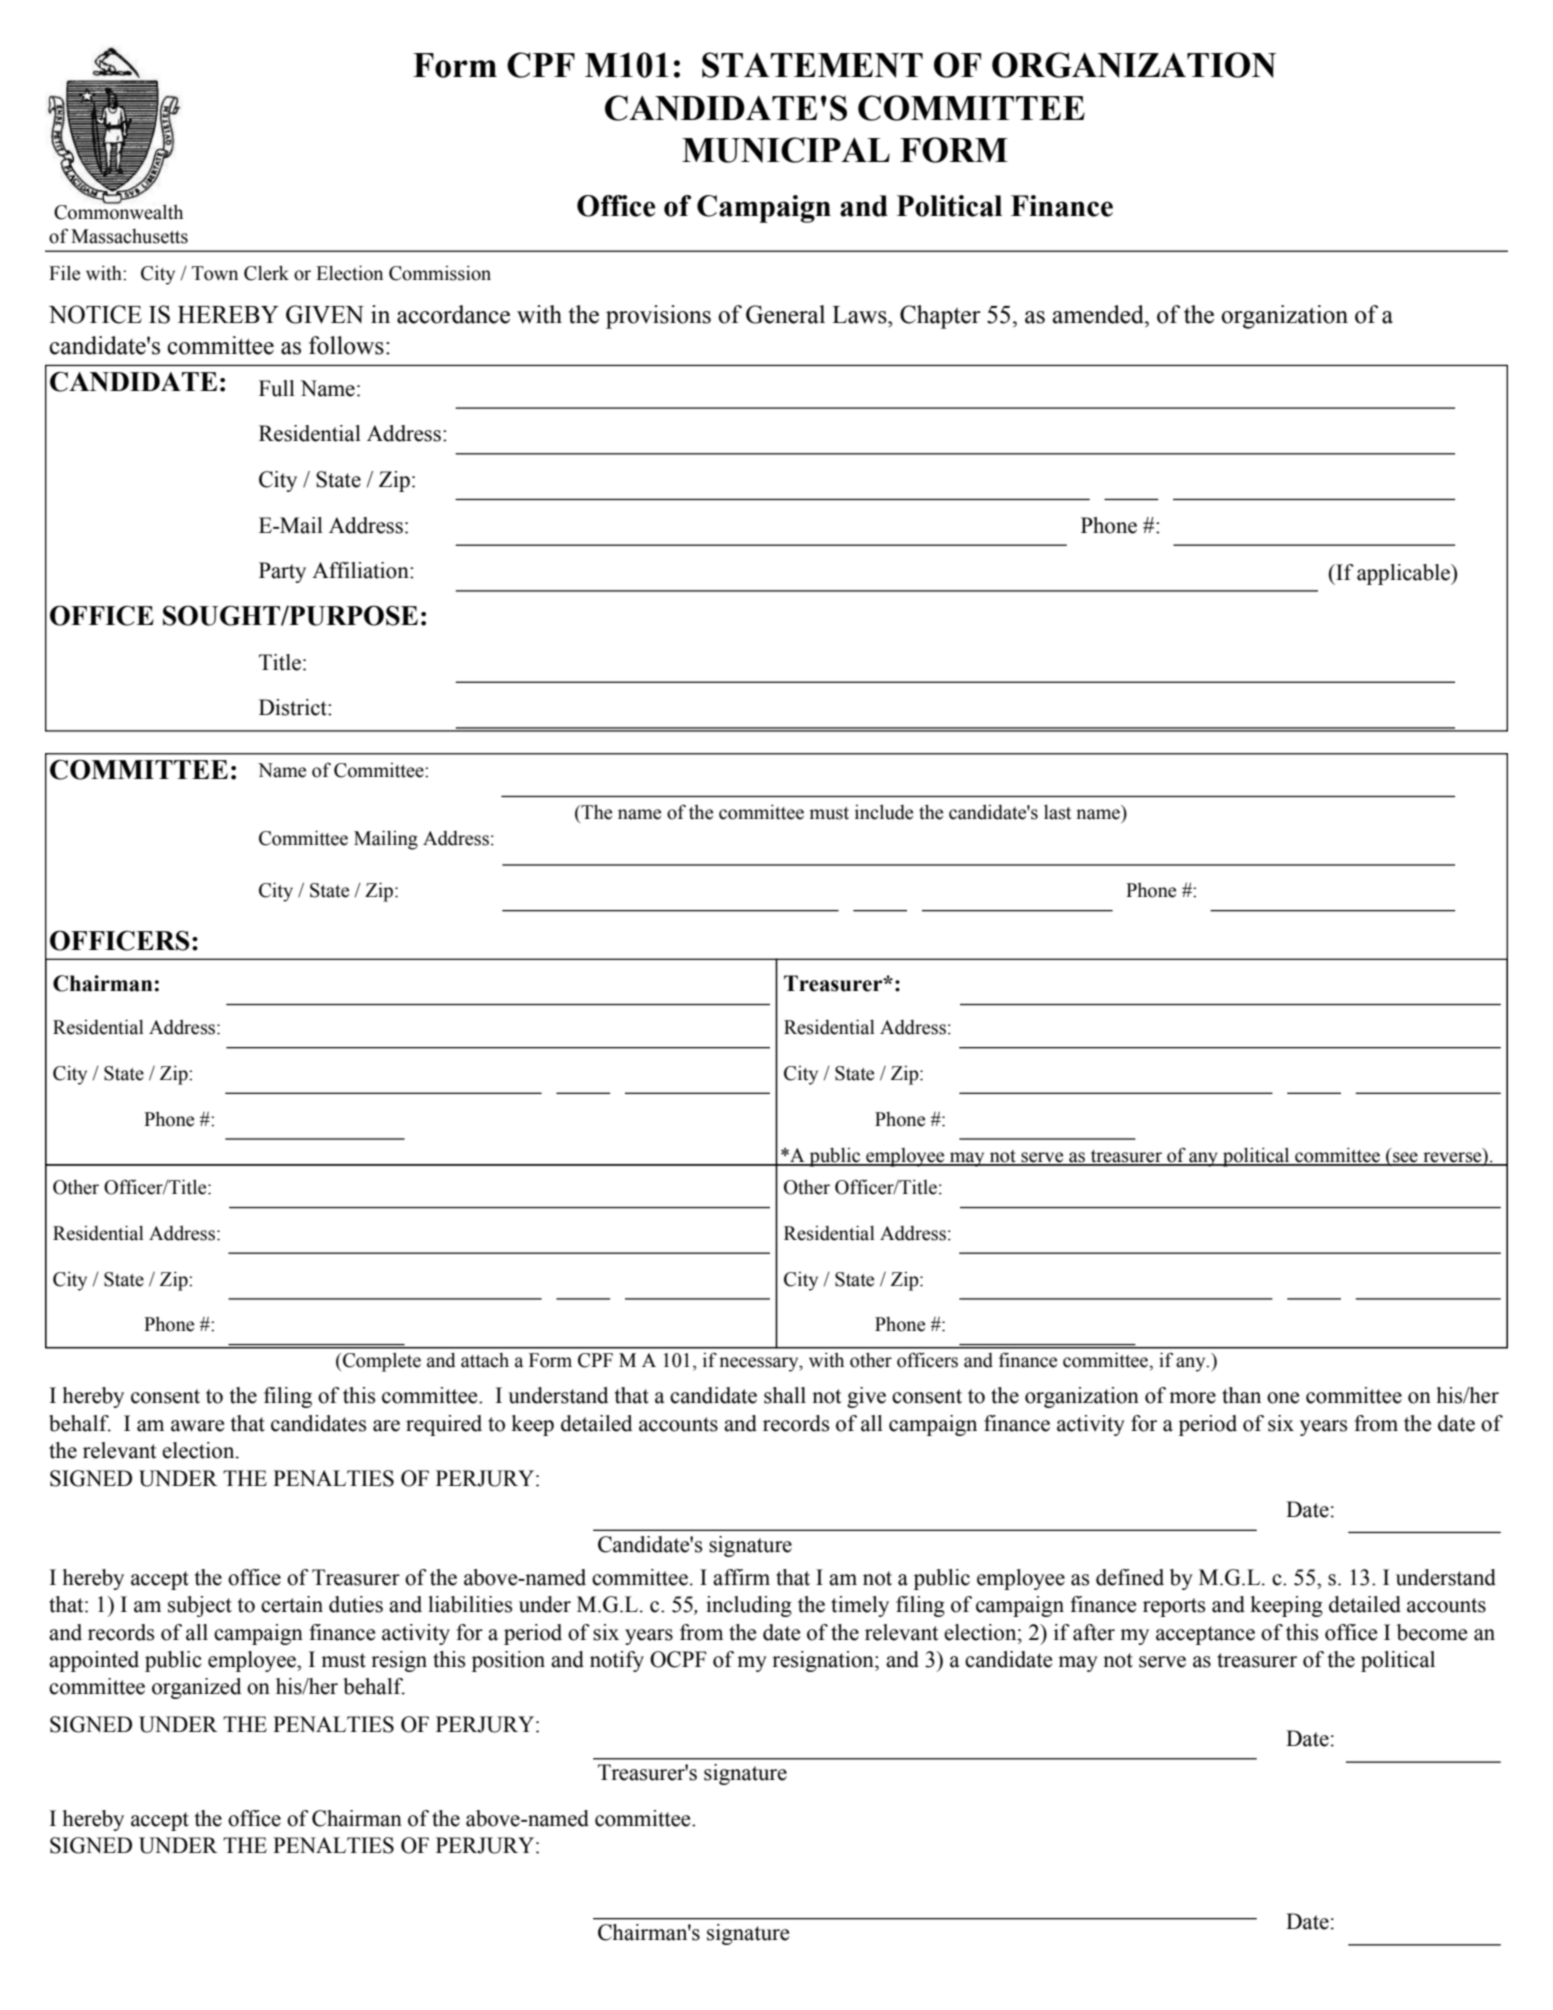  I want to click on applicable, so click(1404, 574).
